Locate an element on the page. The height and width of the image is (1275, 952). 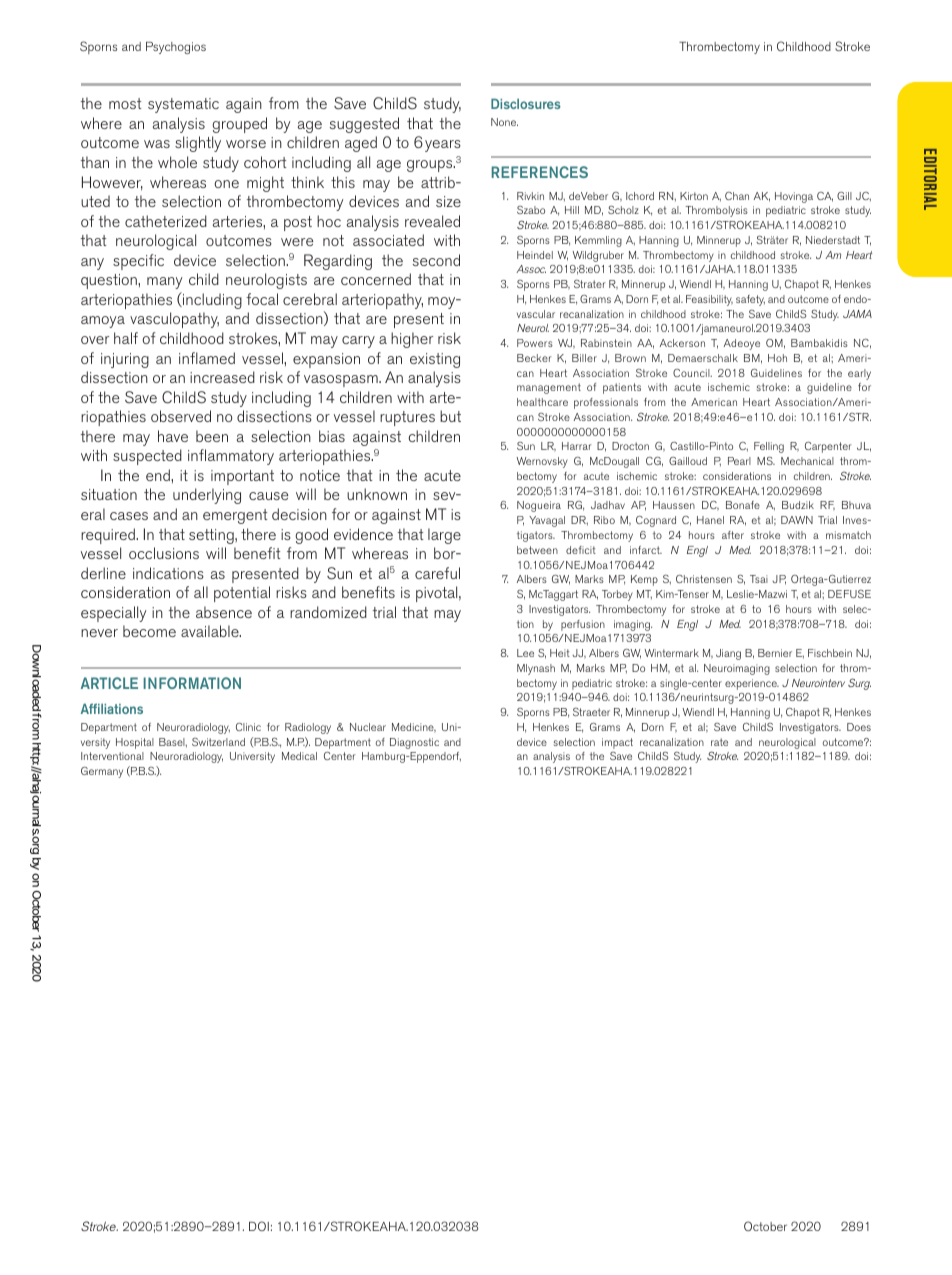
Diagnostic is located at coordinates (414, 743).
